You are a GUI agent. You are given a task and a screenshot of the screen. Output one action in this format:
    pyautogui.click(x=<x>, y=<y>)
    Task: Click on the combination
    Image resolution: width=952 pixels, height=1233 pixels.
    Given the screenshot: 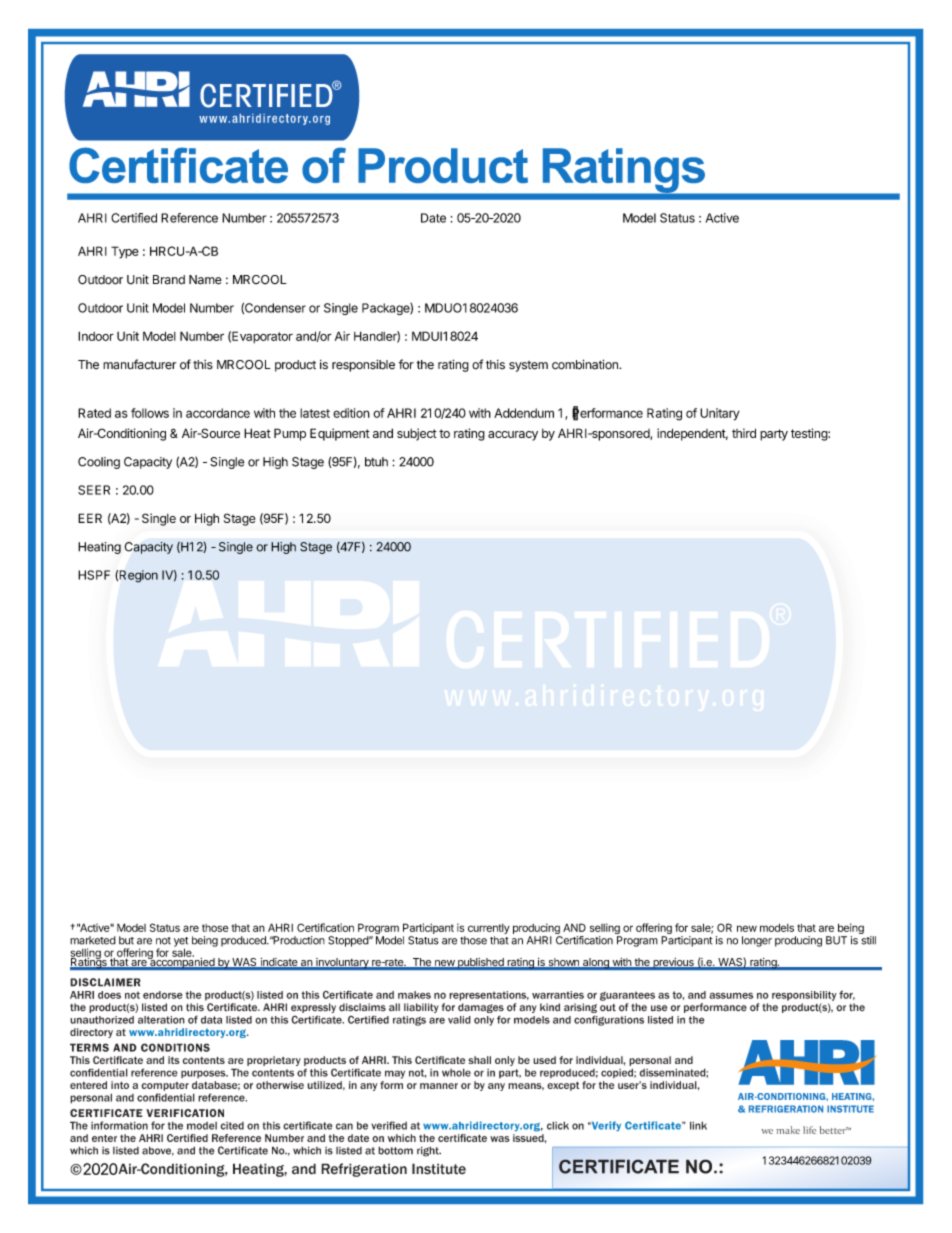 What is the action you would take?
    pyautogui.click(x=586, y=364)
